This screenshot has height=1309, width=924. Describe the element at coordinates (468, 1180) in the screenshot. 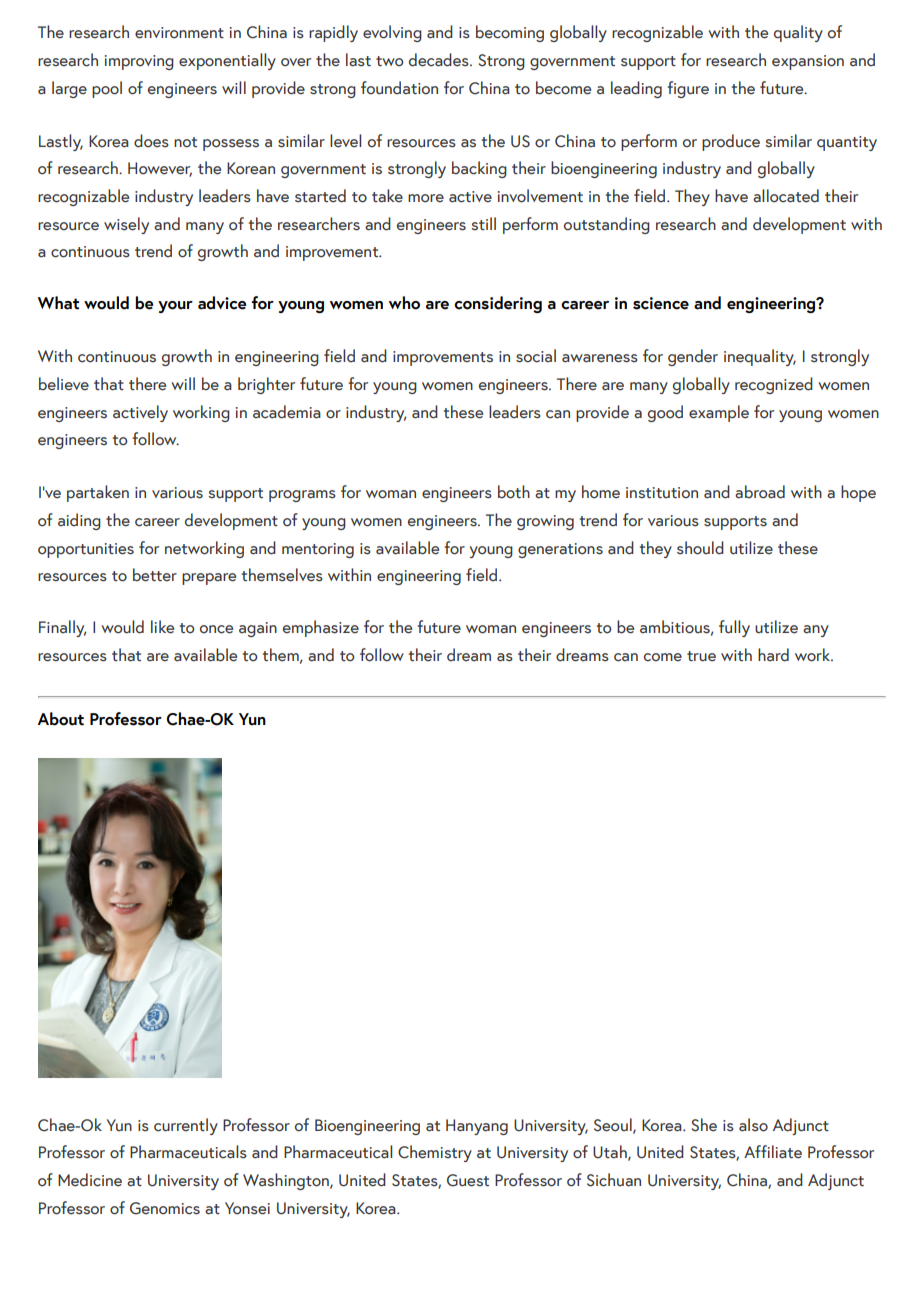

I see `Guest` at that location.
